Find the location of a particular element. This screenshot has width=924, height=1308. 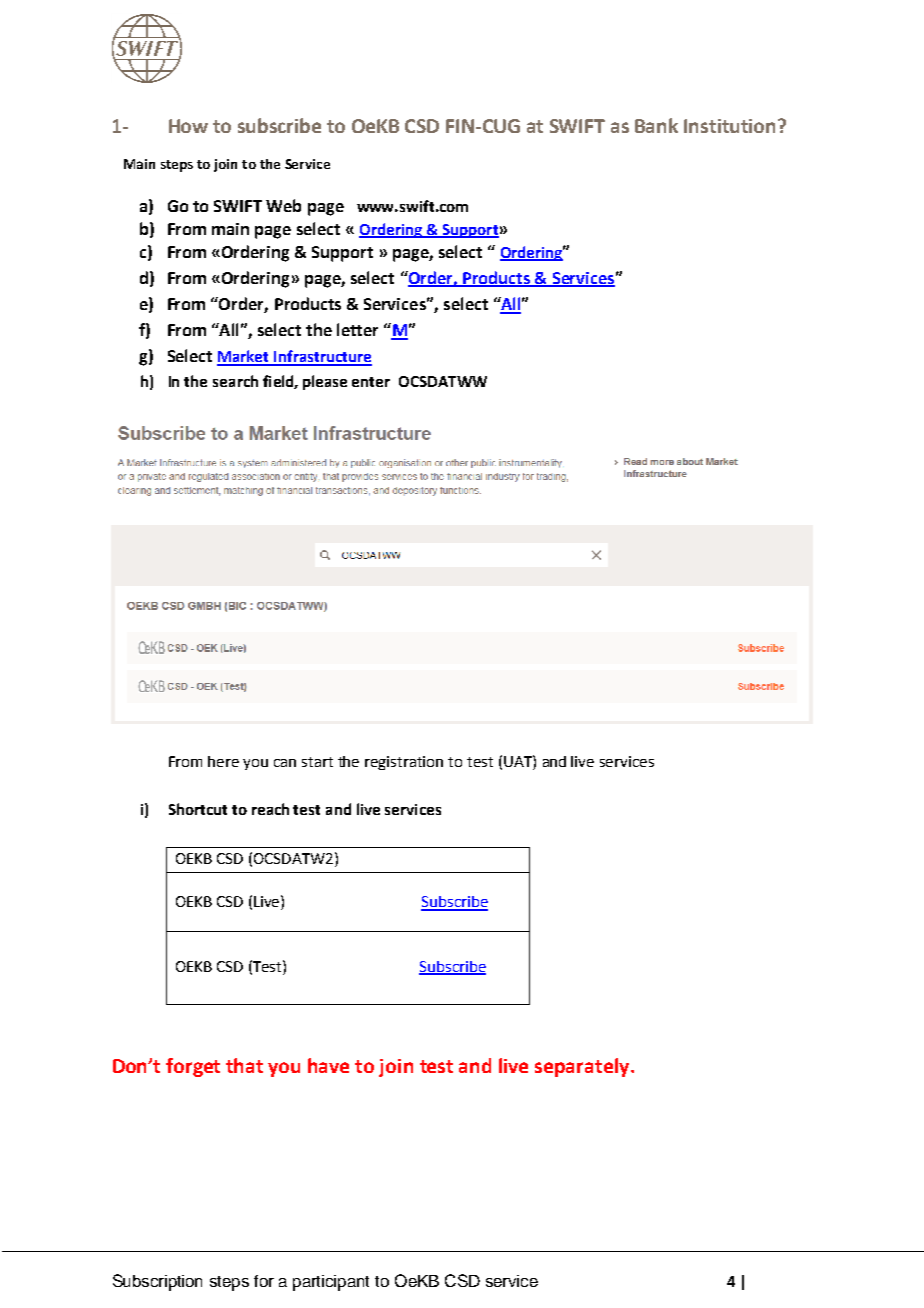

here is located at coordinates (223, 761).
